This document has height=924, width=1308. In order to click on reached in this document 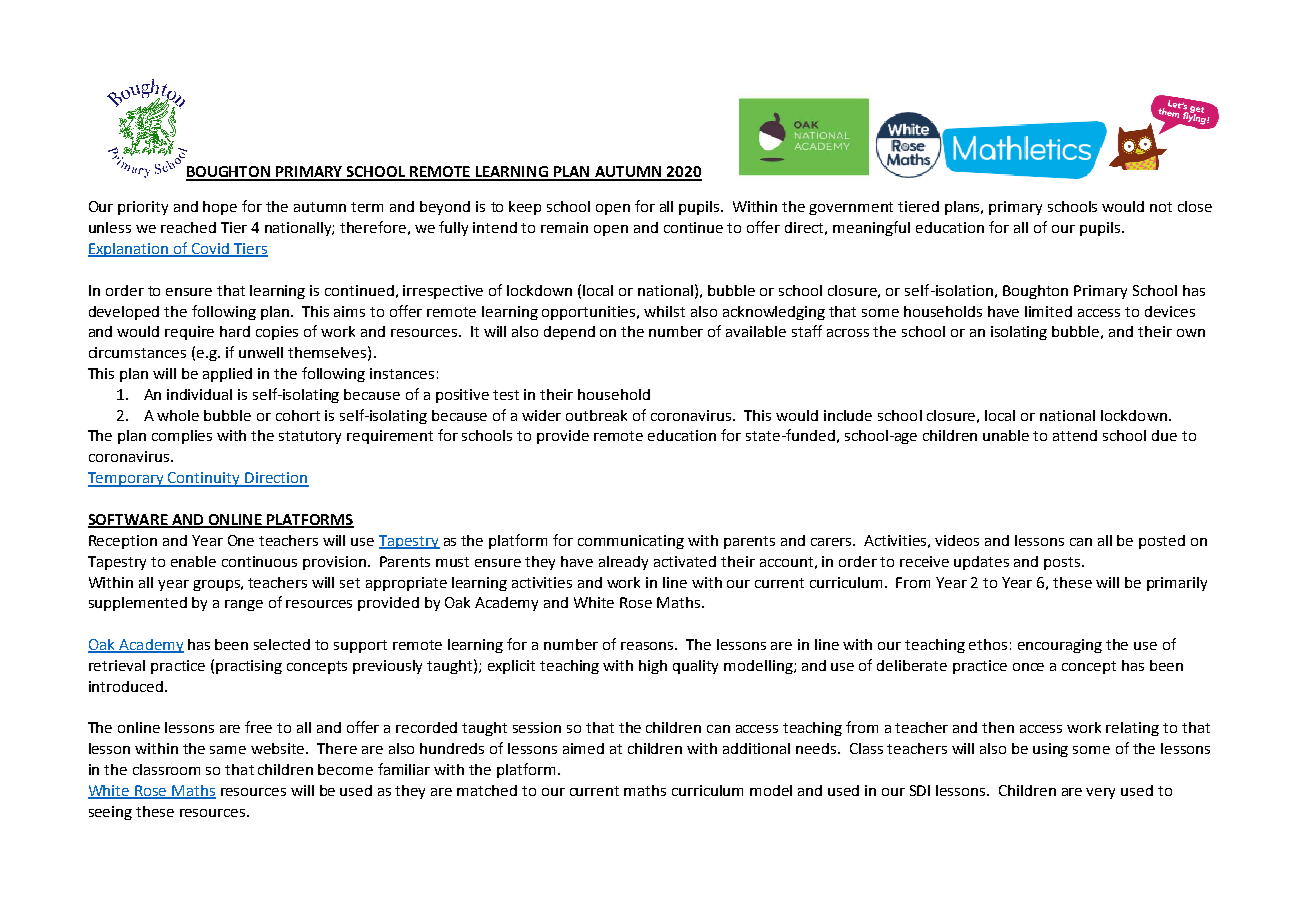, I will do `click(188, 227)`.
